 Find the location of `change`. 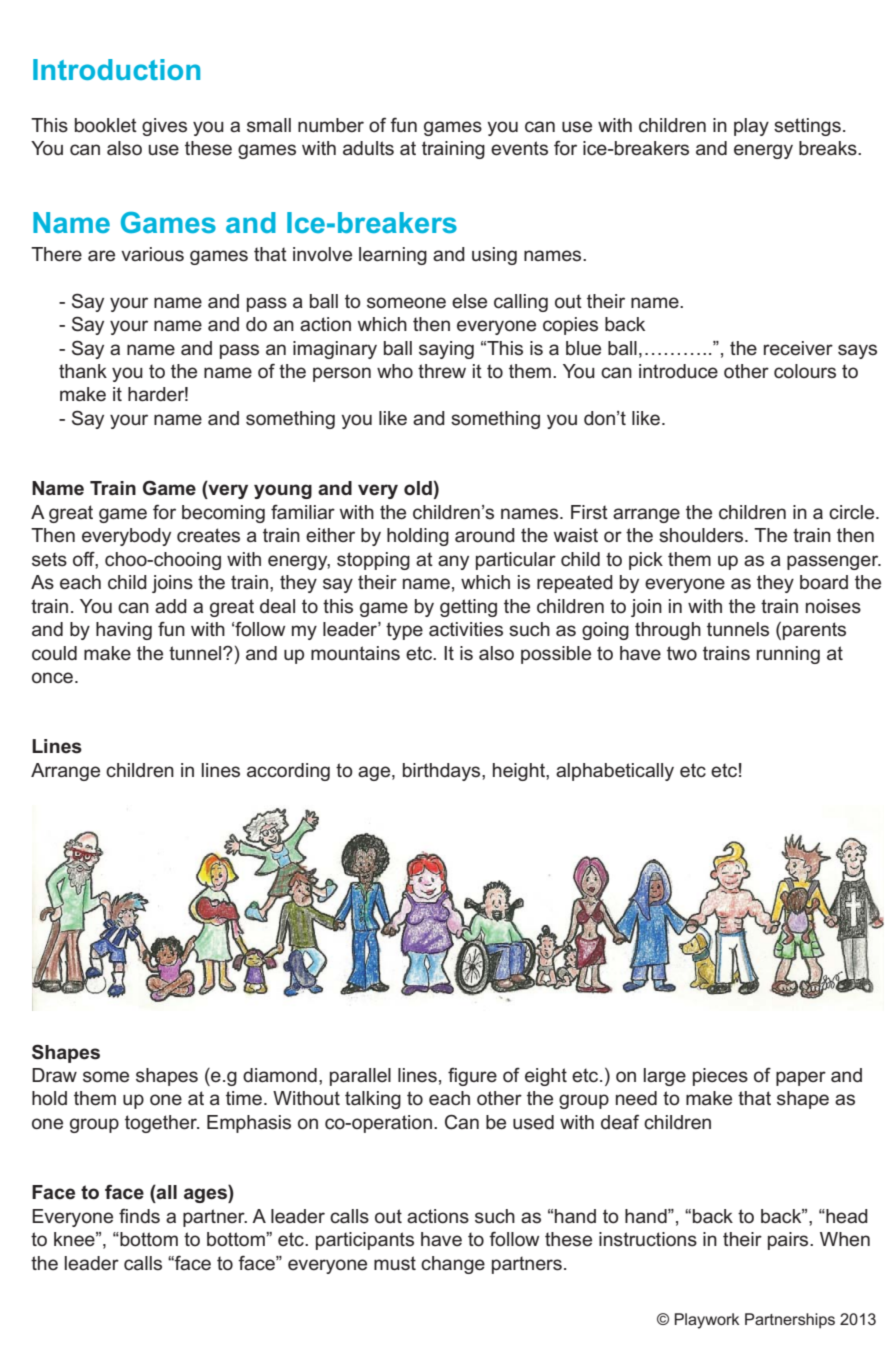

change is located at coordinates (453, 1265).
